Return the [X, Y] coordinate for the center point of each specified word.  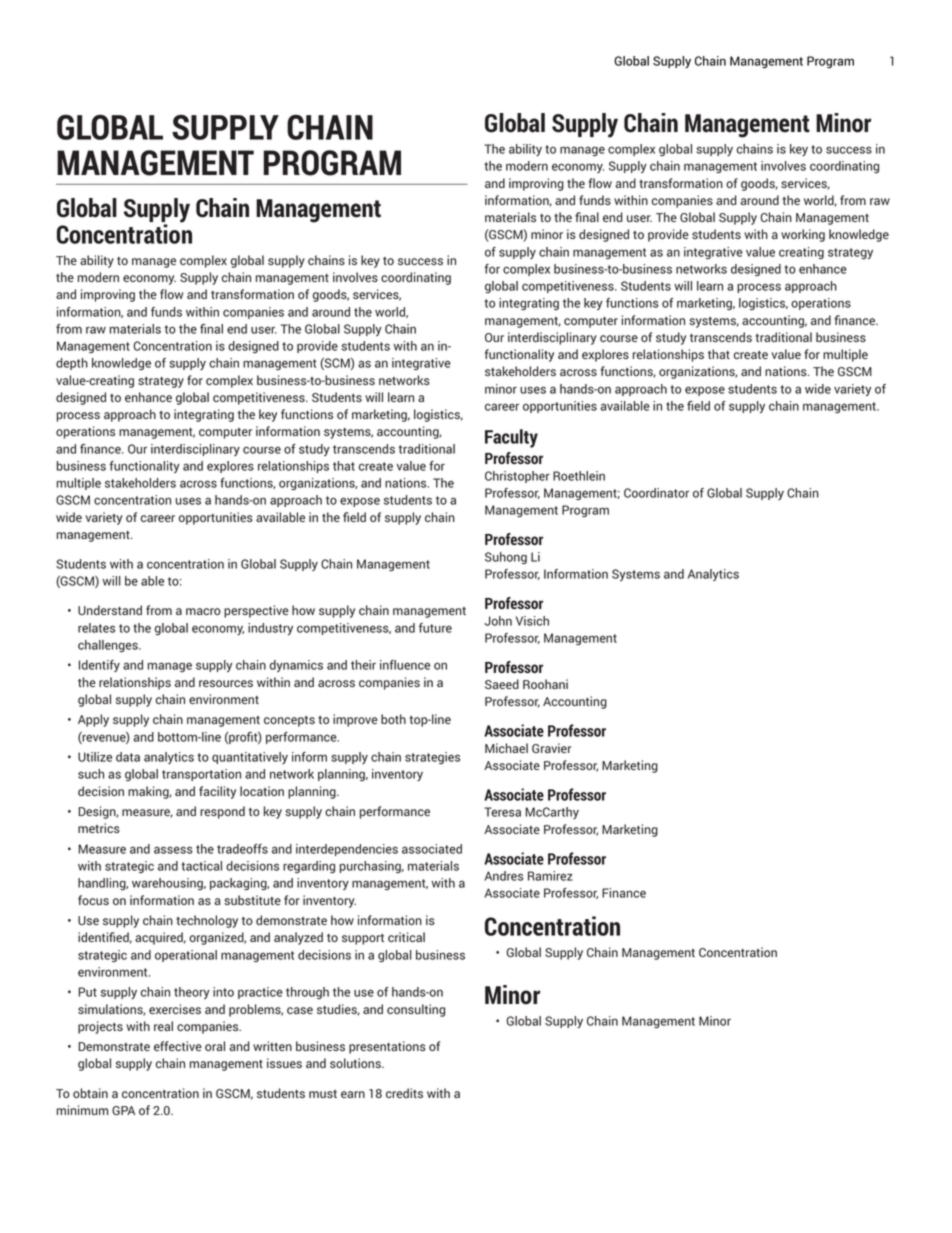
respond [222, 812]
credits [404, 1093]
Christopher [517, 477]
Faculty [511, 438]
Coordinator [656, 493]
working [803, 235]
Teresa [502, 812]
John [498, 621]
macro [203, 611]
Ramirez [550, 876]
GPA [123, 1110]
